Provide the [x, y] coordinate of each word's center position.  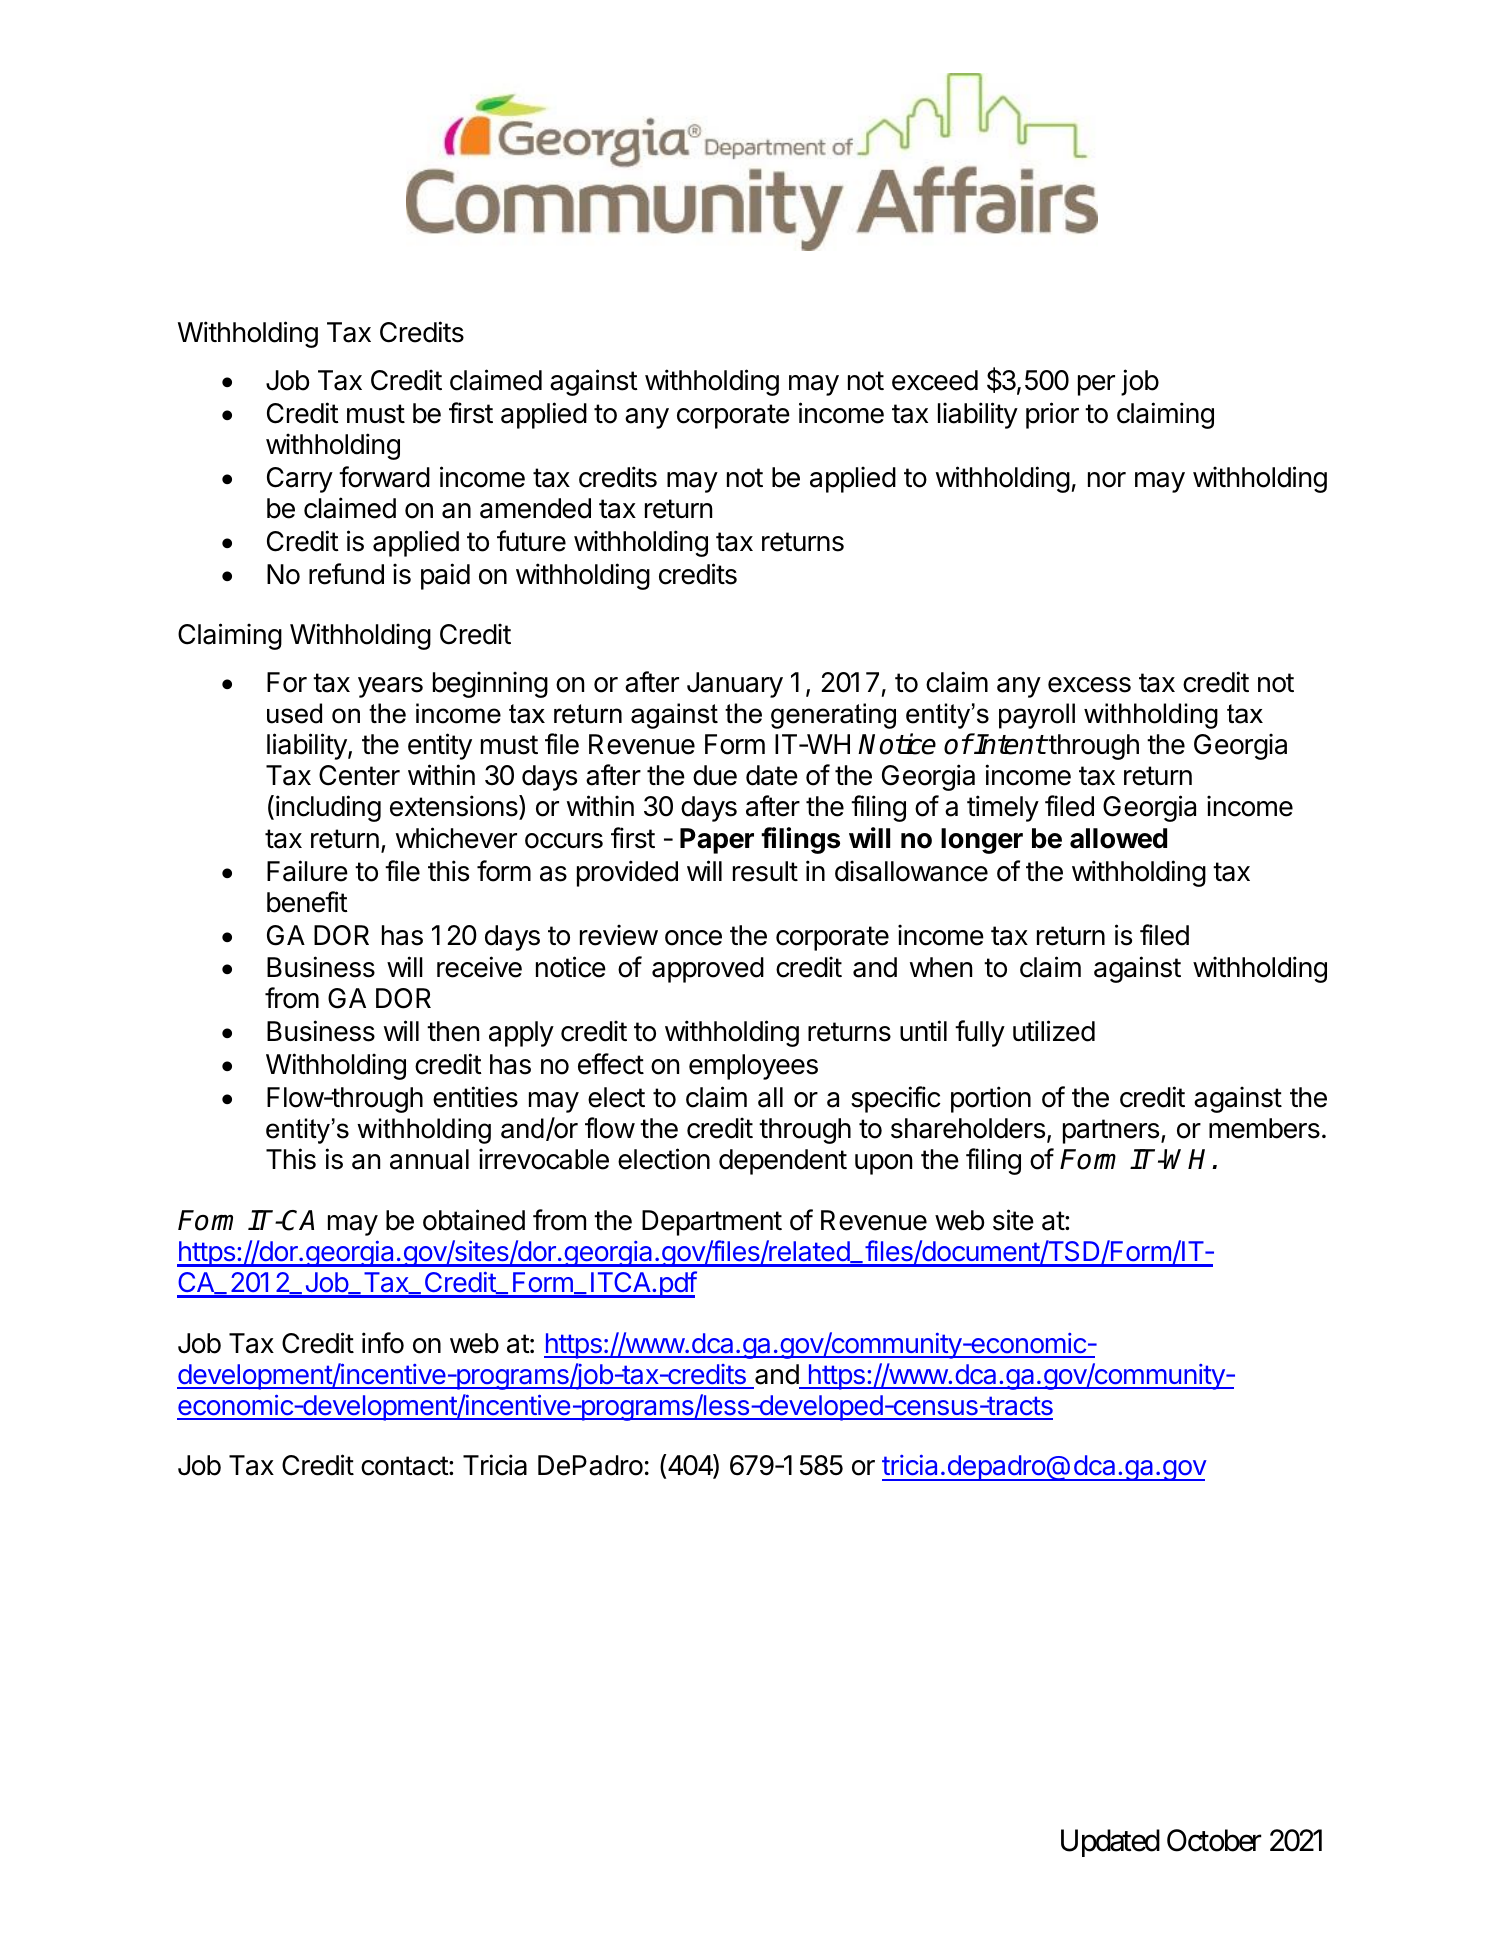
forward [384, 477]
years [390, 687]
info [383, 1343]
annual [429, 1159]
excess [1089, 685]
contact [405, 1466]
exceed [935, 380]
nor [1107, 480]
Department [712, 1223]
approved [708, 970]
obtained [474, 1220]
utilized [1054, 1031]
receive [479, 967]
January [735, 685]
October [1214, 1840]
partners [1111, 1131]
